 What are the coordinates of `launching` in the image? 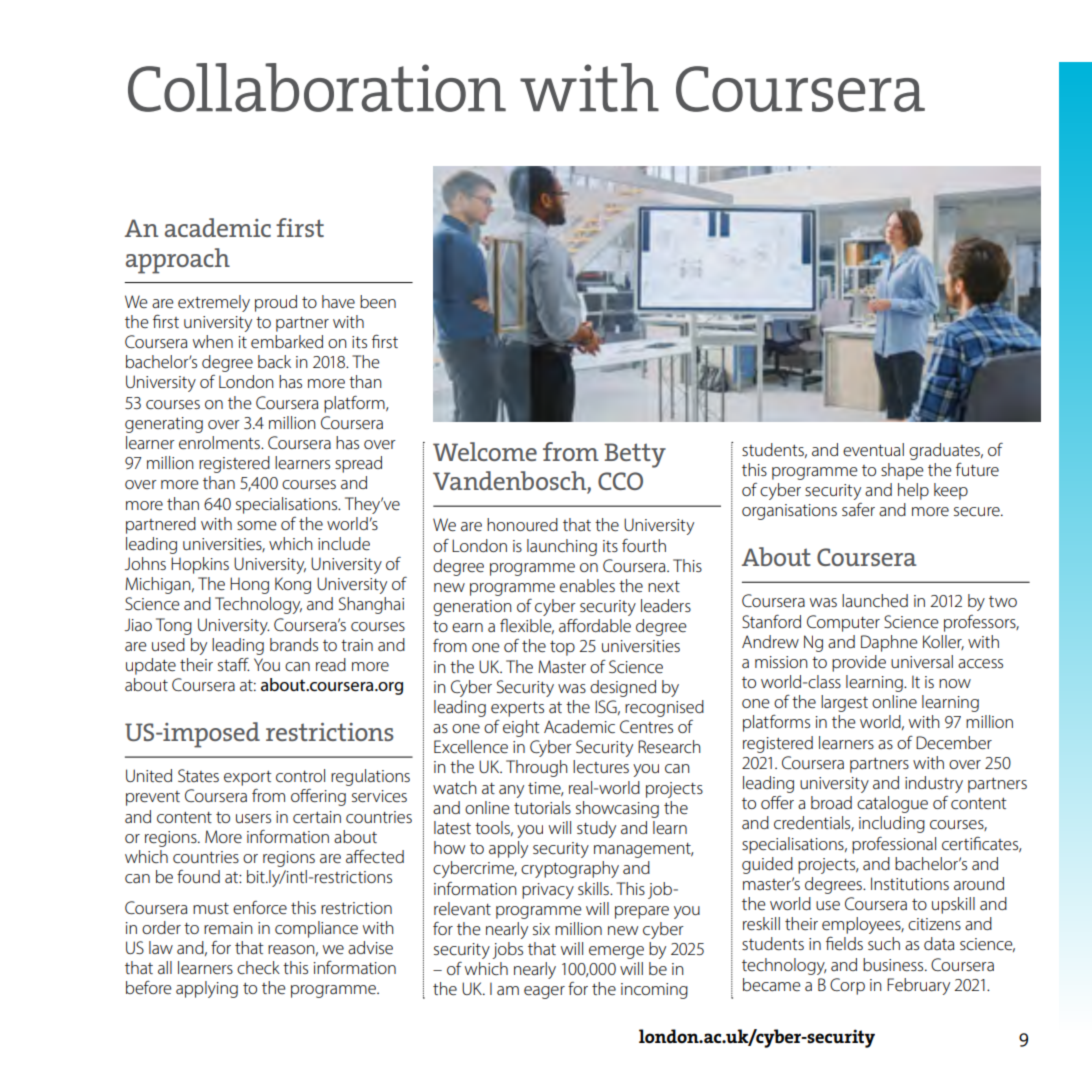 It's located at (562, 547).
